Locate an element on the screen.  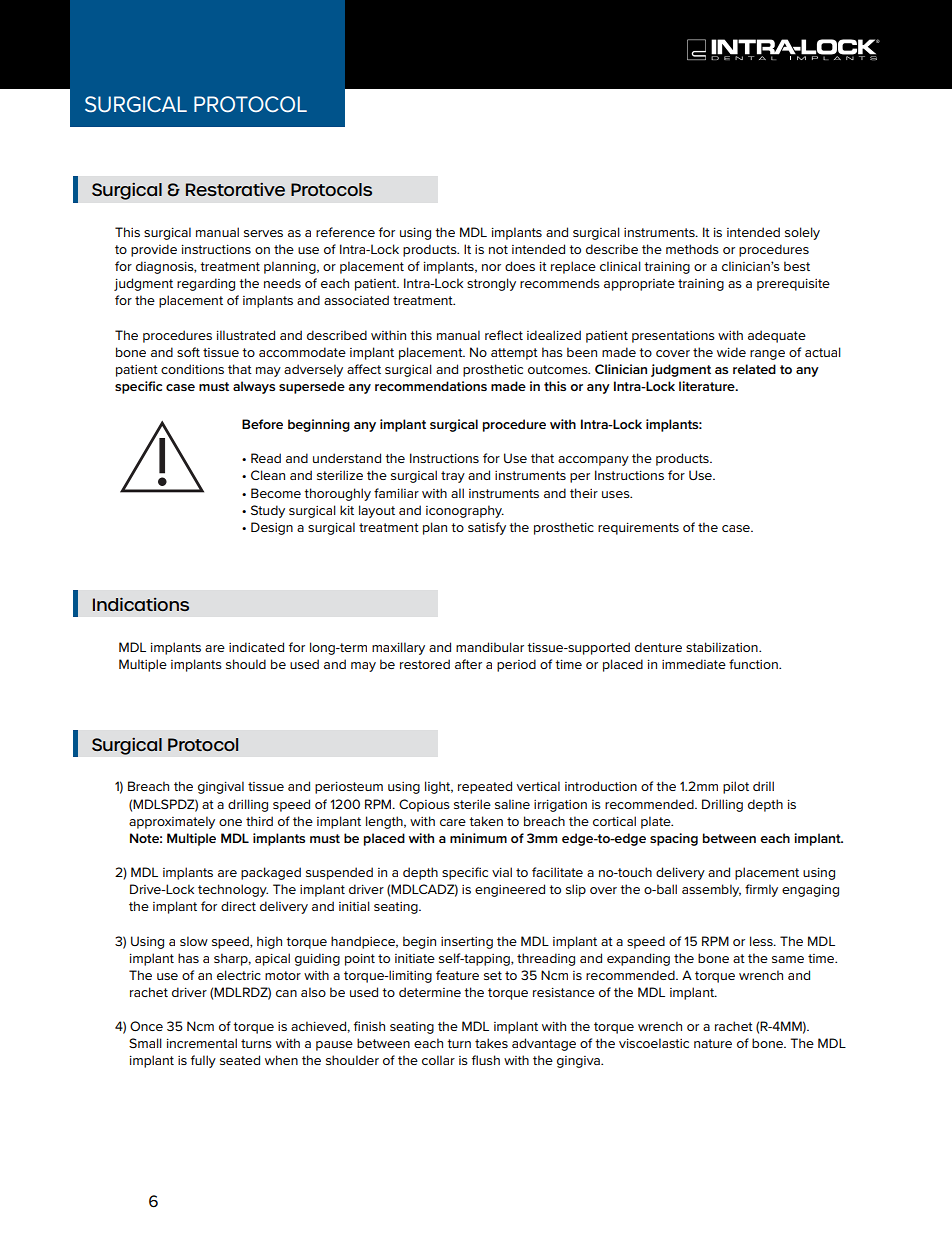
vial is located at coordinates (502, 872).
